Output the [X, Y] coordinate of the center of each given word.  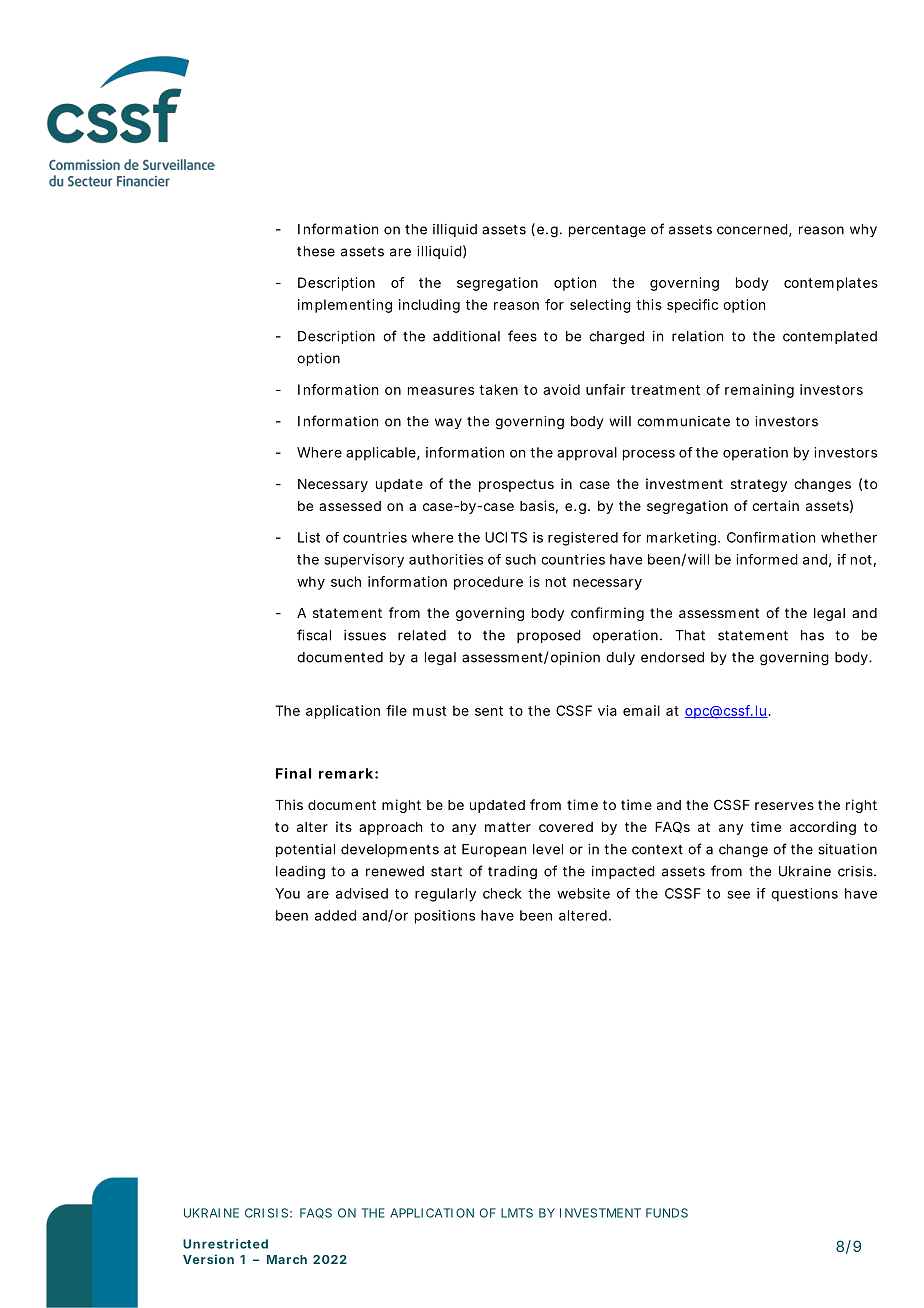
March [287, 1259]
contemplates [831, 284]
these [316, 251]
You [287, 893]
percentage [607, 231]
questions [804, 895]
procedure [488, 583]
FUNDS [667, 1213]
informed [767, 559]
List [309, 537]
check [502, 893]
